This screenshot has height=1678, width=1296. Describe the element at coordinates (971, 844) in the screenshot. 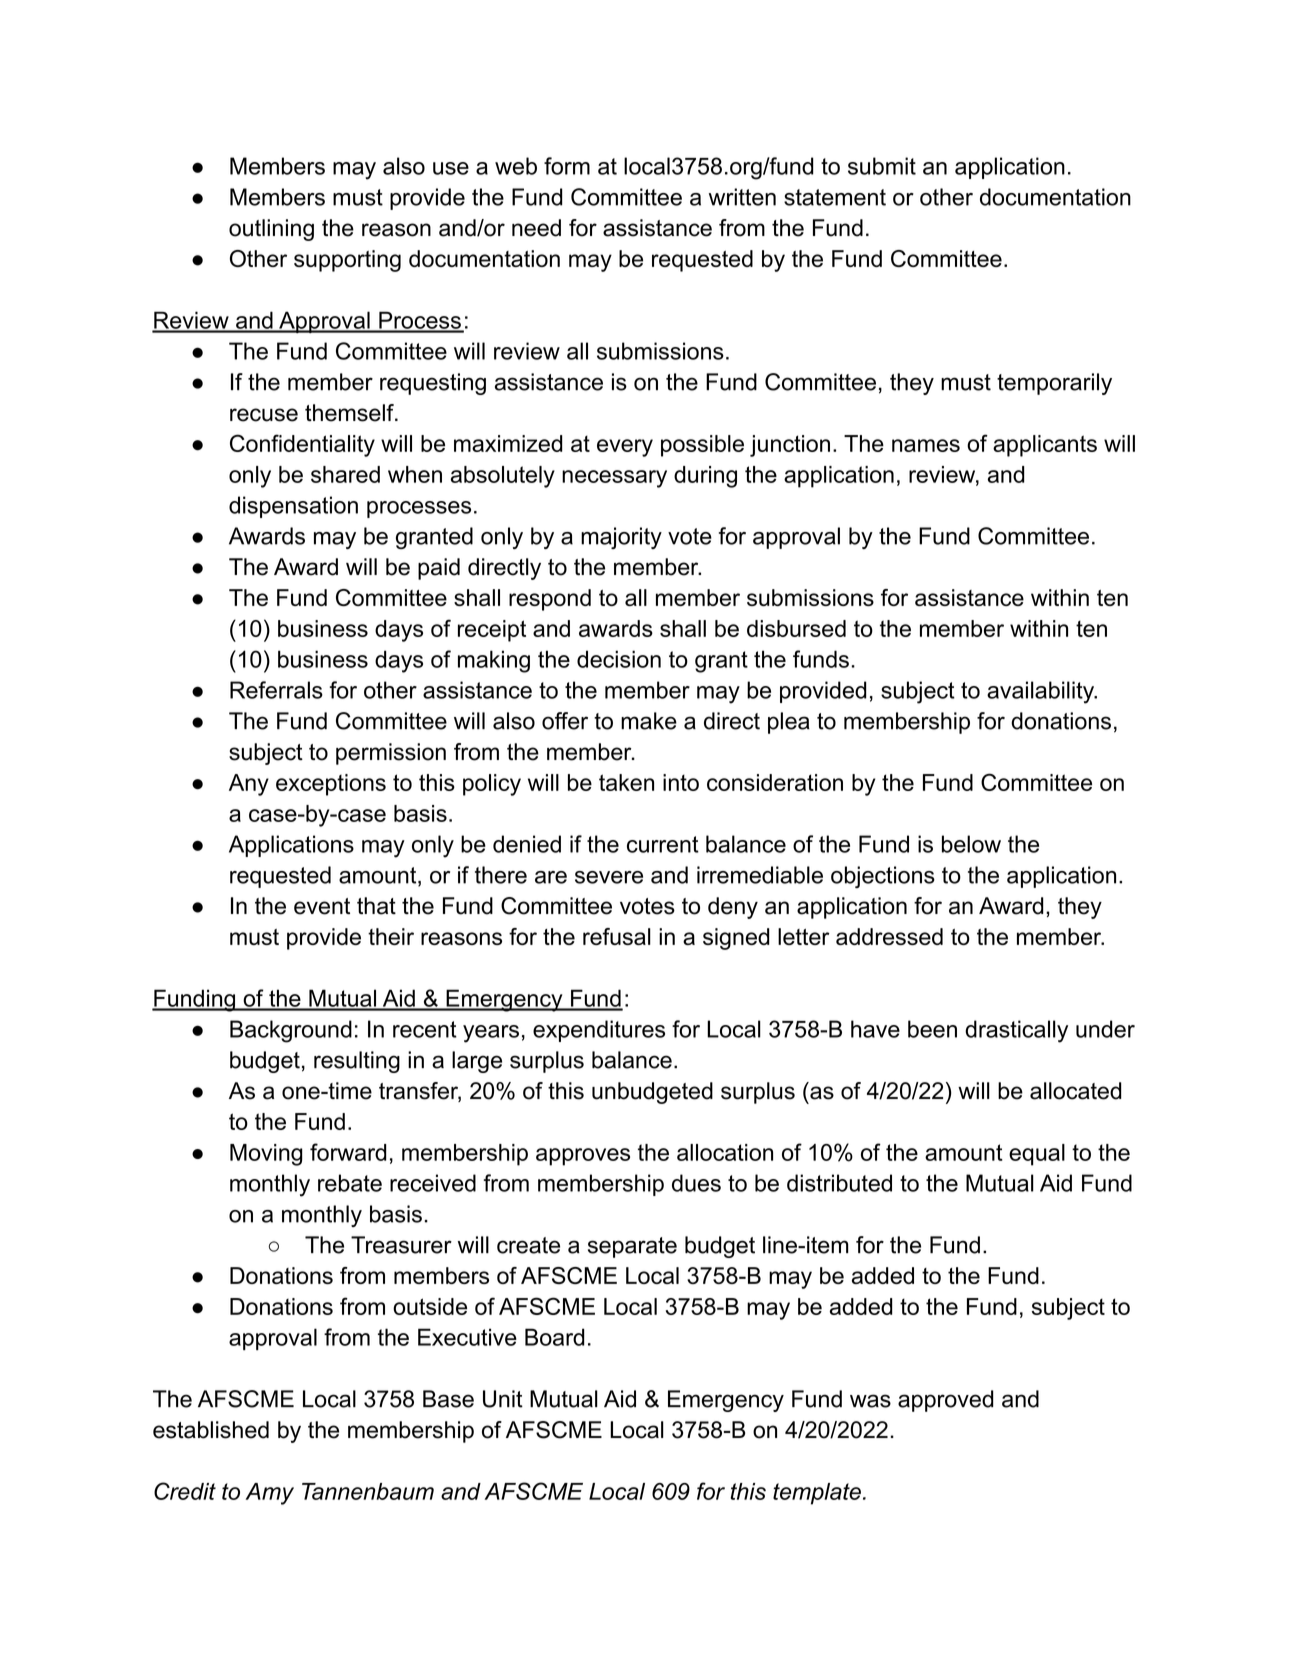

I see `below` at that location.
